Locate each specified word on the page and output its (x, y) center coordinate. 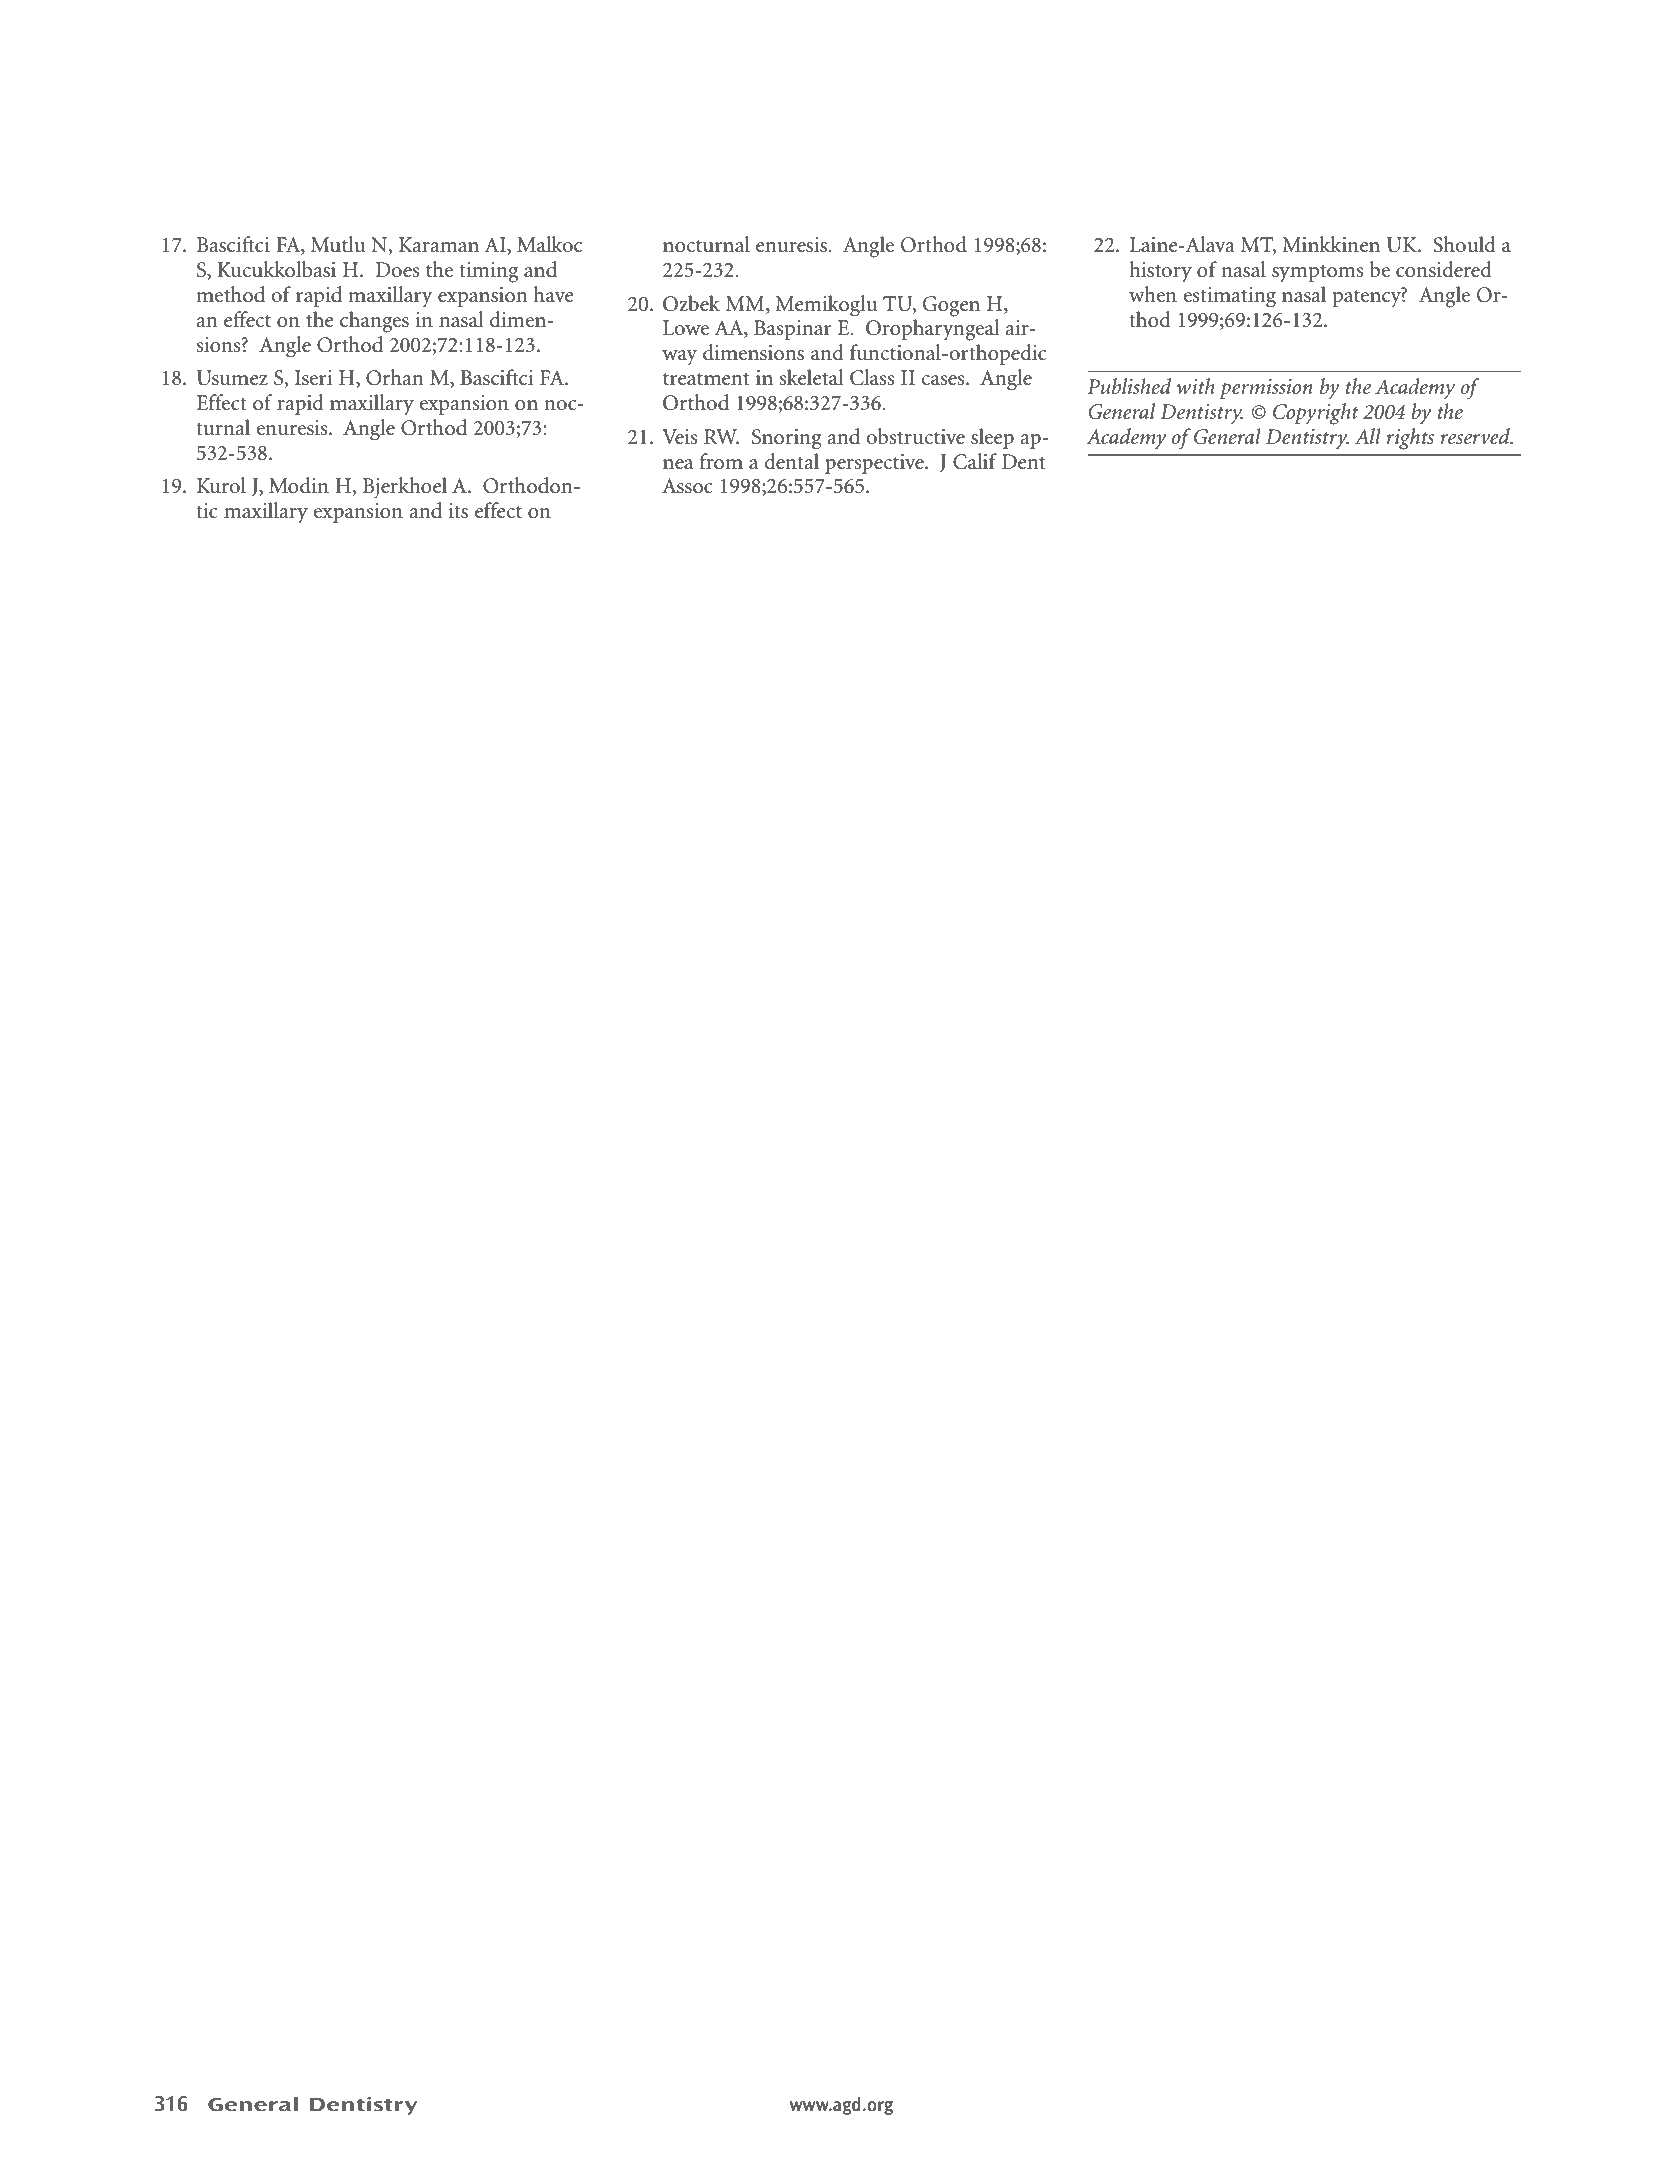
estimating (1229, 297)
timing (488, 272)
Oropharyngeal (932, 330)
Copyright (1316, 414)
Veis (680, 437)
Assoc (687, 486)
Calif (975, 461)
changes (374, 322)
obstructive (915, 436)
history (1160, 271)
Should (1464, 244)
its (458, 511)
